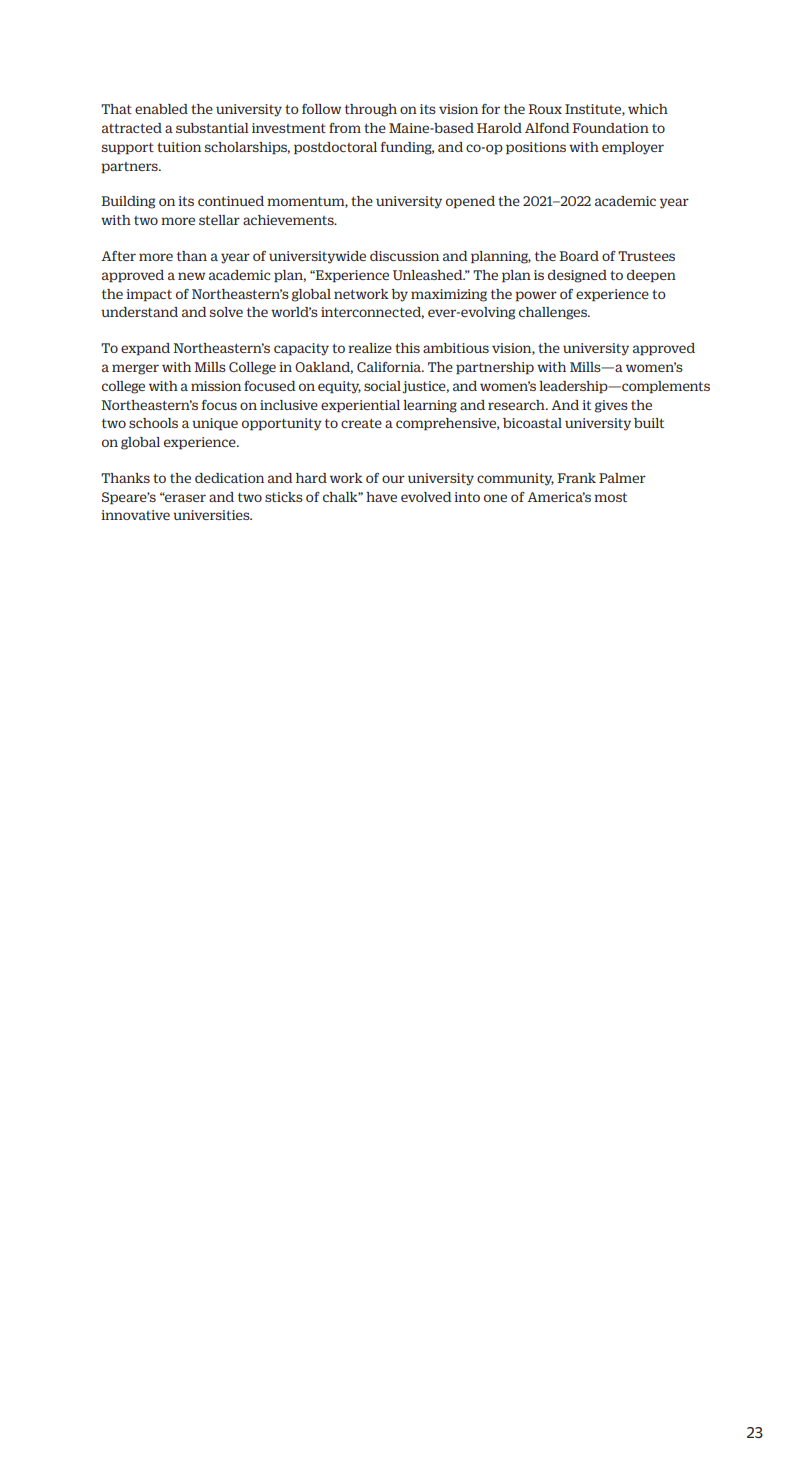 Image resolution: width=812 pixels, height=1472 pixels. Describe the element at coordinates (381, 497) in the image. I see `have` at that location.
